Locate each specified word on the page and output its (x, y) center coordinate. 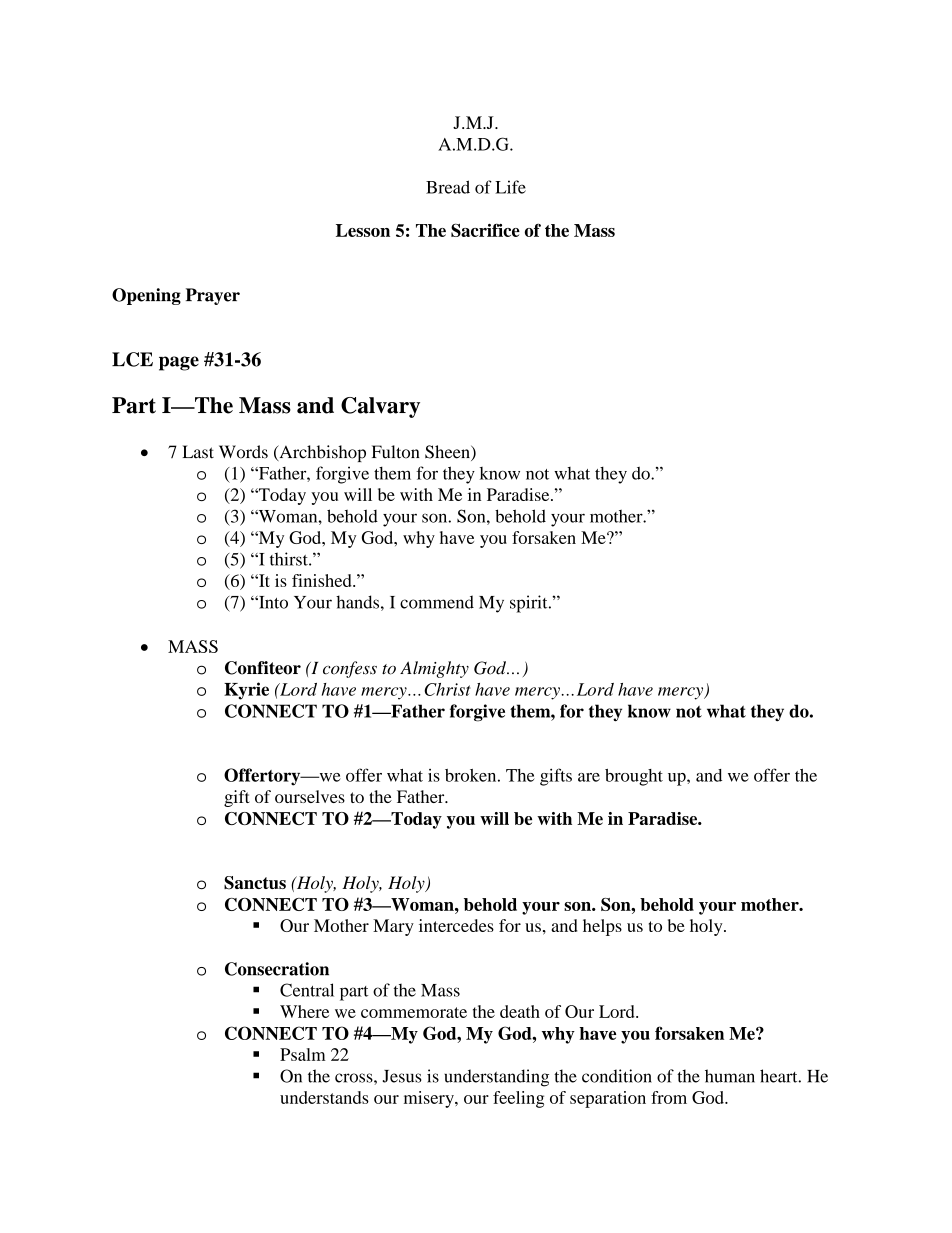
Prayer (213, 296)
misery (430, 1099)
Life (510, 187)
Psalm (303, 1054)
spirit (530, 604)
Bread (448, 187)
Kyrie (246, 691)
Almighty (434, 669)
